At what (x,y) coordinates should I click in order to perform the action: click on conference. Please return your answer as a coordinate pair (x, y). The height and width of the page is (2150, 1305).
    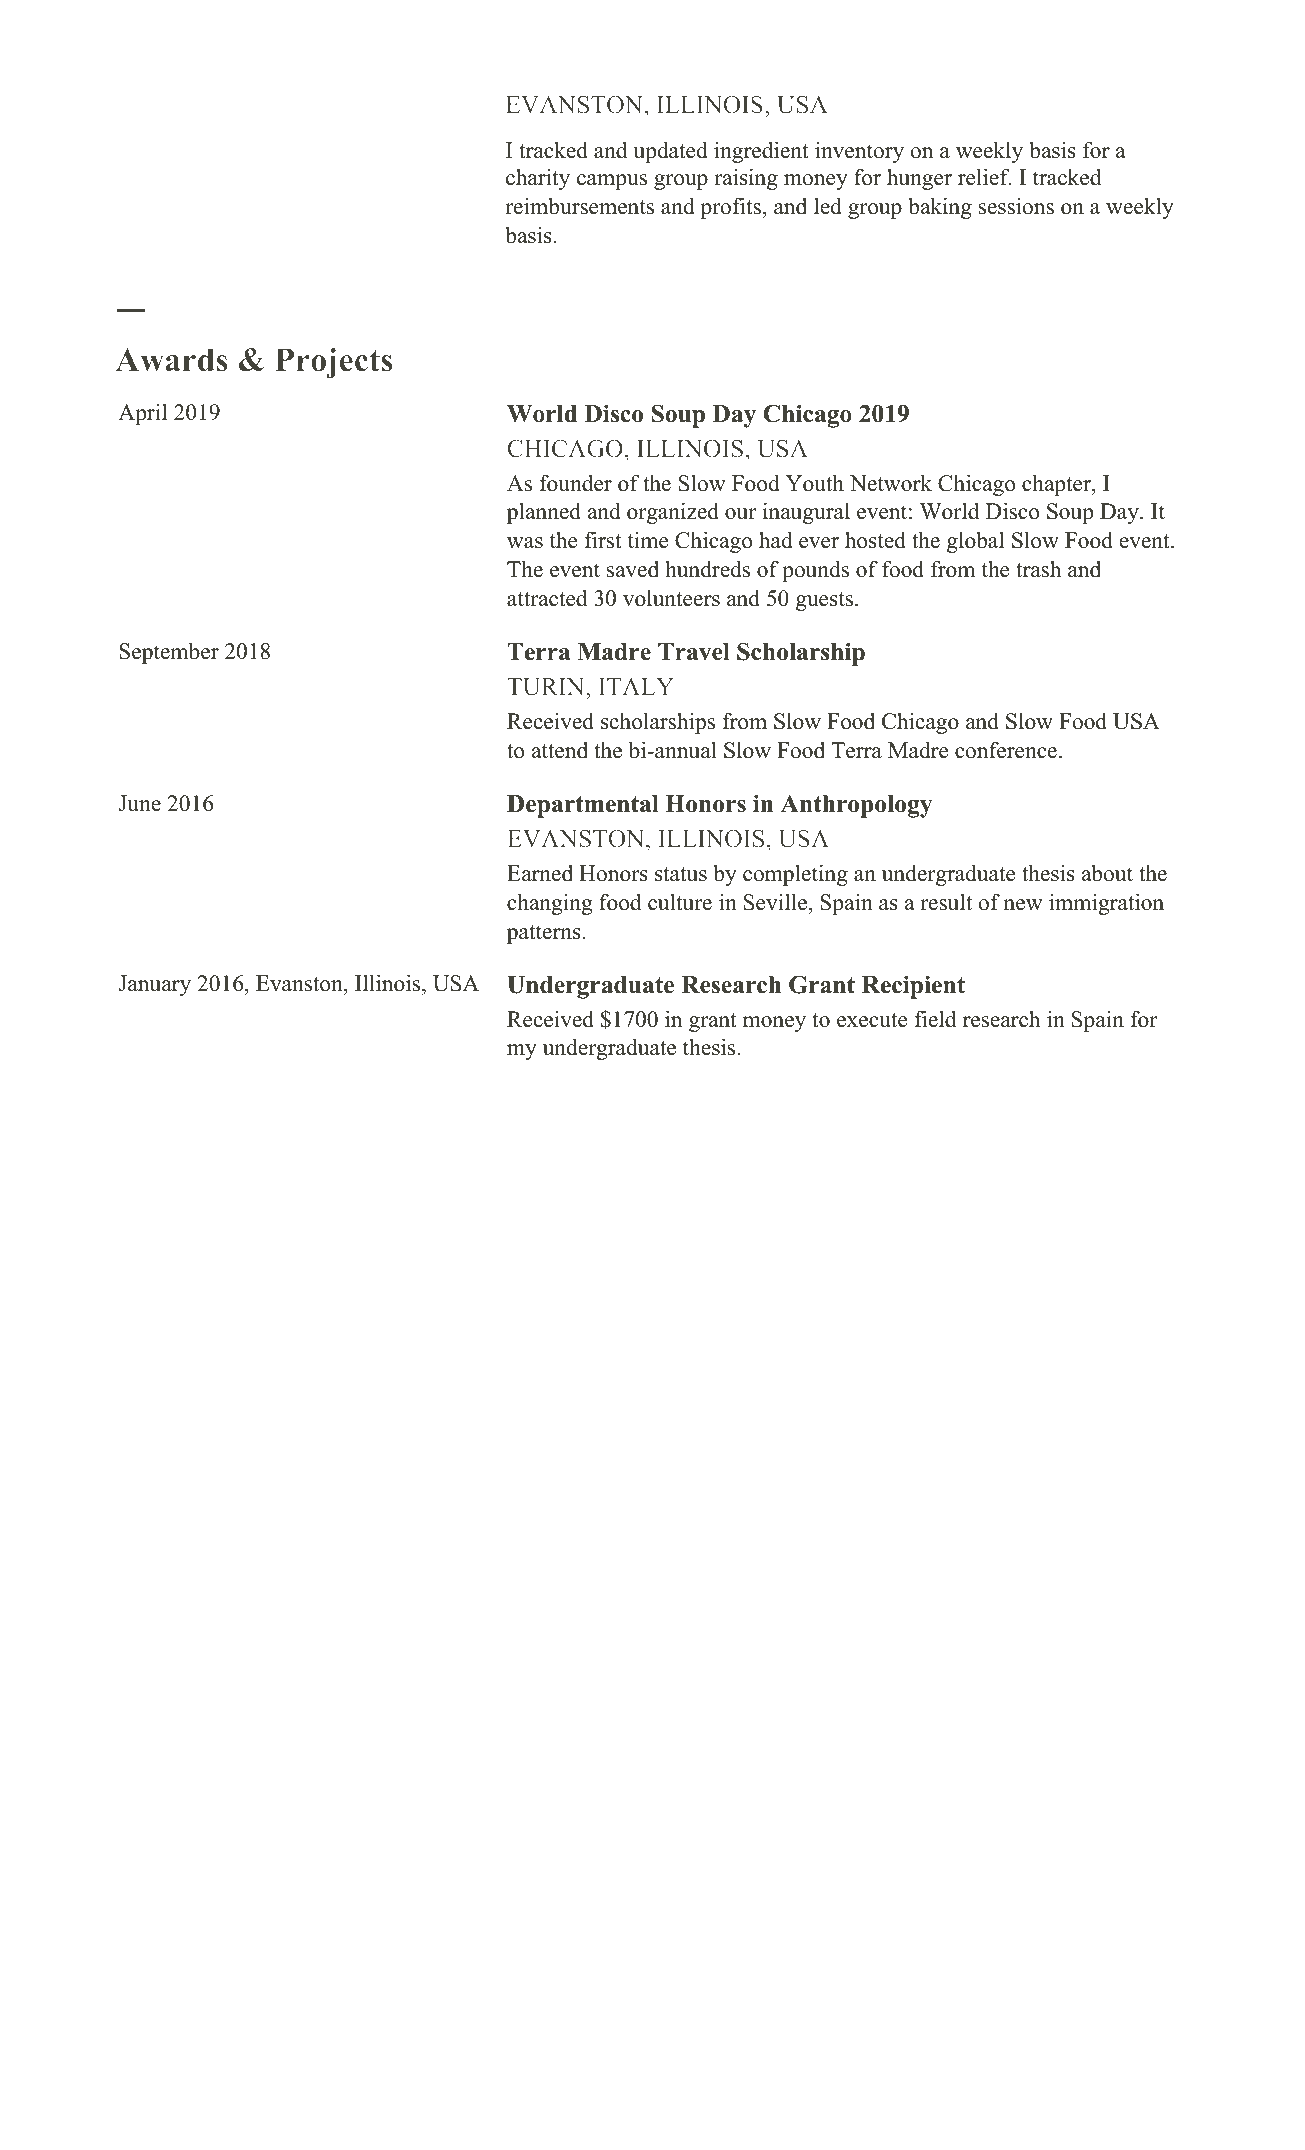
    Looking at the image, I should click on (1006, 750).
